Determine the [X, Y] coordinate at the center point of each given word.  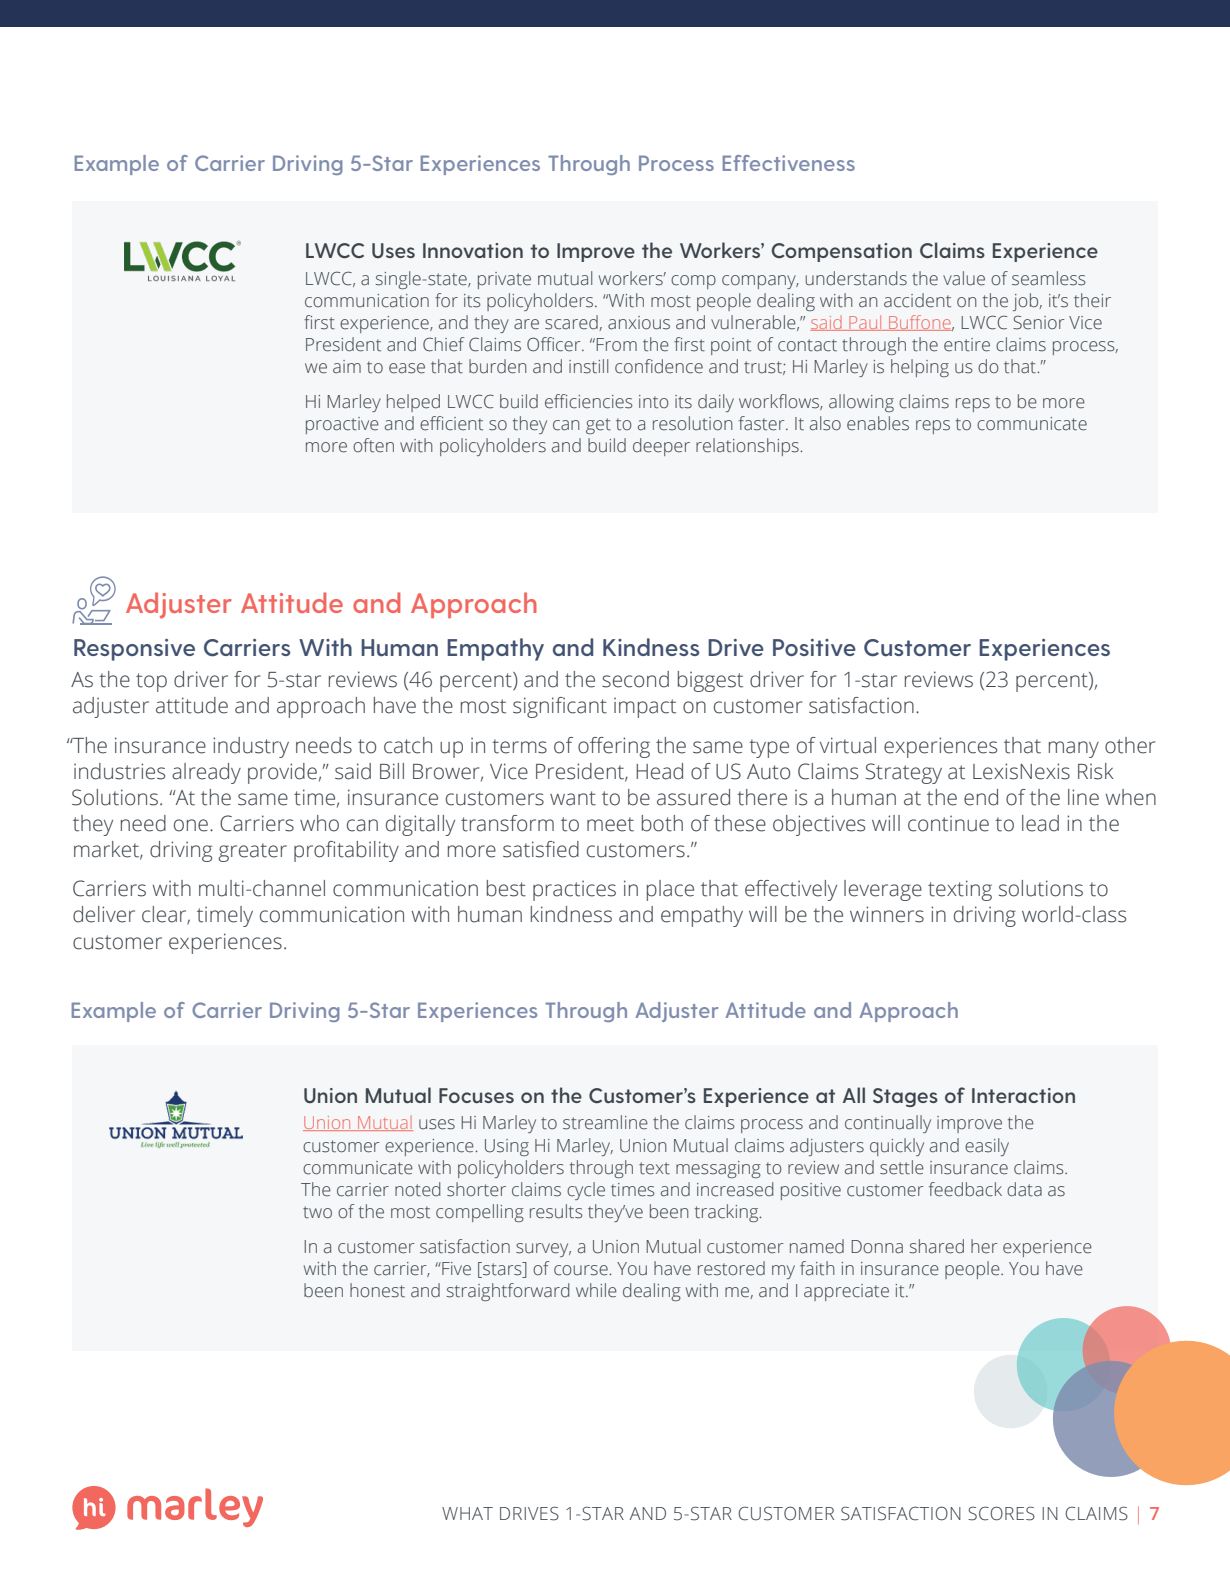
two [317, 1212]
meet [610, 824]
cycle [586, 1191]
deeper [661, 447]
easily [987, 1147]
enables [878, 423]
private [504, 280]
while [596, 1290]
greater [253, 852]
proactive [342, 425]
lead [1040, 823]
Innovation [473, 250]
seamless [1049, 278]
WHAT [467, 1513]
